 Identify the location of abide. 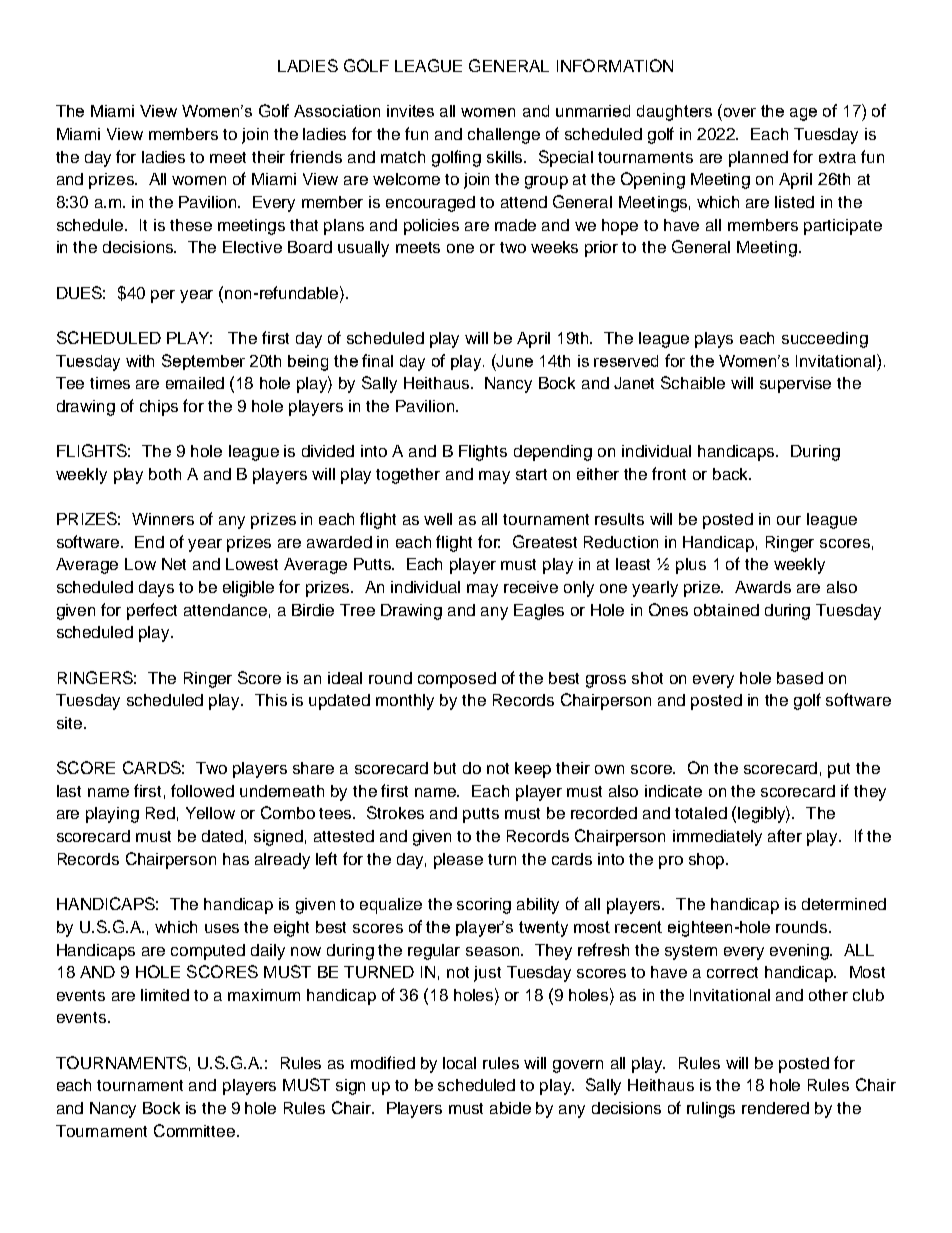
(510, 1108).
